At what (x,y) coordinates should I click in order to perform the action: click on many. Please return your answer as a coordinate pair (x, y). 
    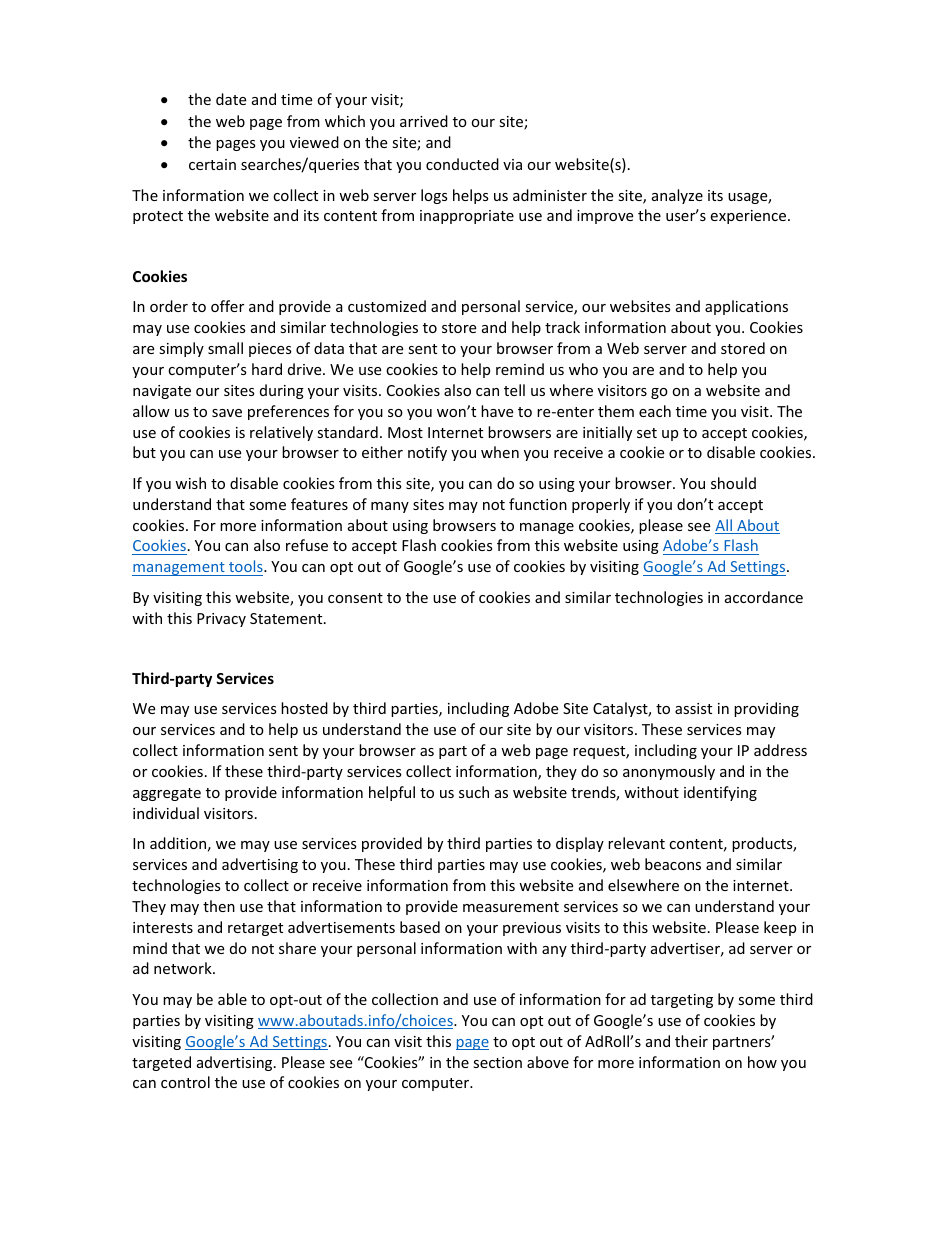
    Looking at the image, I should click on (390, 507).
